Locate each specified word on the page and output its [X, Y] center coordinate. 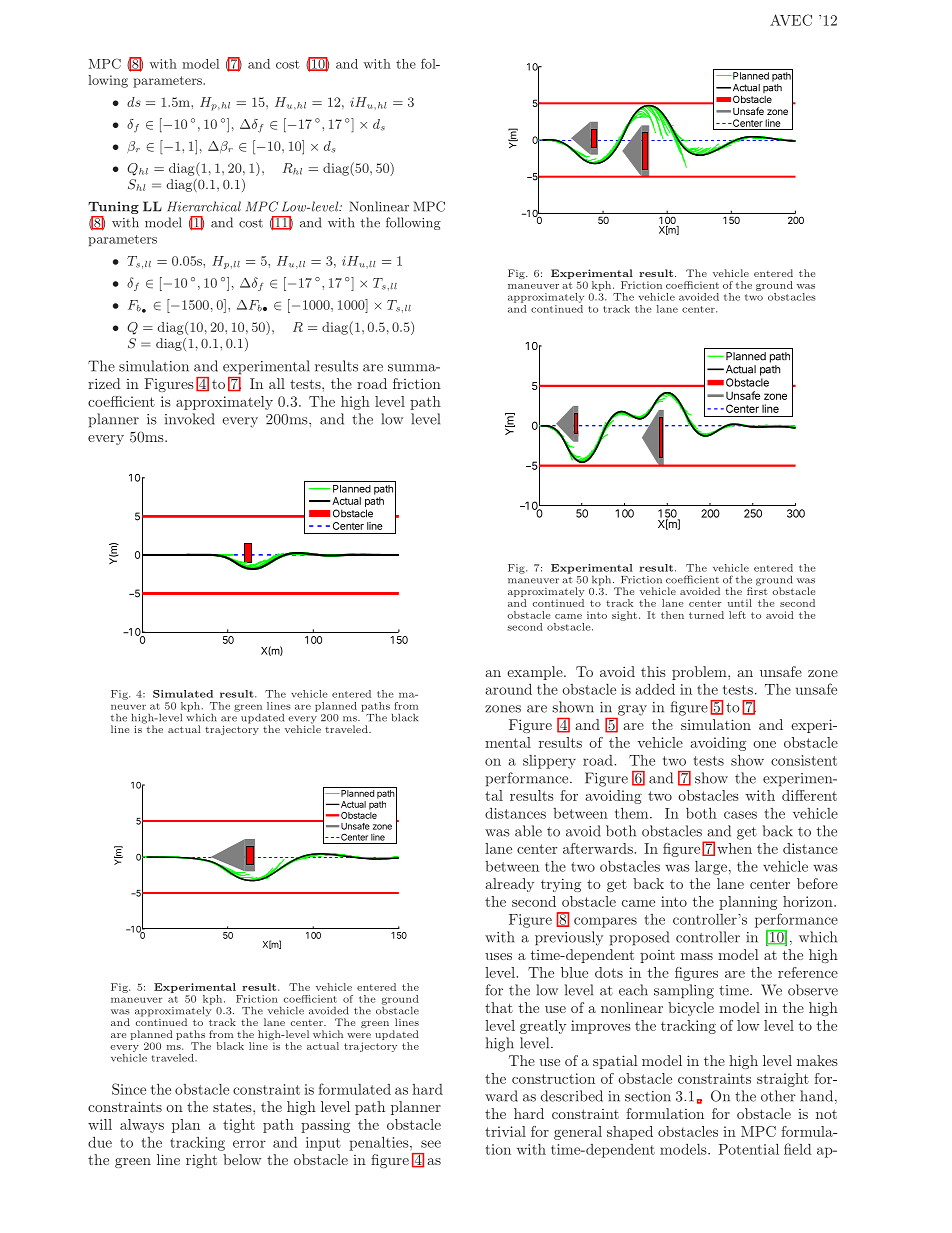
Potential [749, 1149]
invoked [190, 419]
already [509, 885]
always [142, 1126]
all [277, 383]
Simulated [183, 694]
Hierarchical [204, 206]
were [359, 1035]
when [734, 848]
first [757, 590]
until [740, 603]
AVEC [791, 20]
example [536, 673]
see [431, 1144]
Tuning [113, 207]
